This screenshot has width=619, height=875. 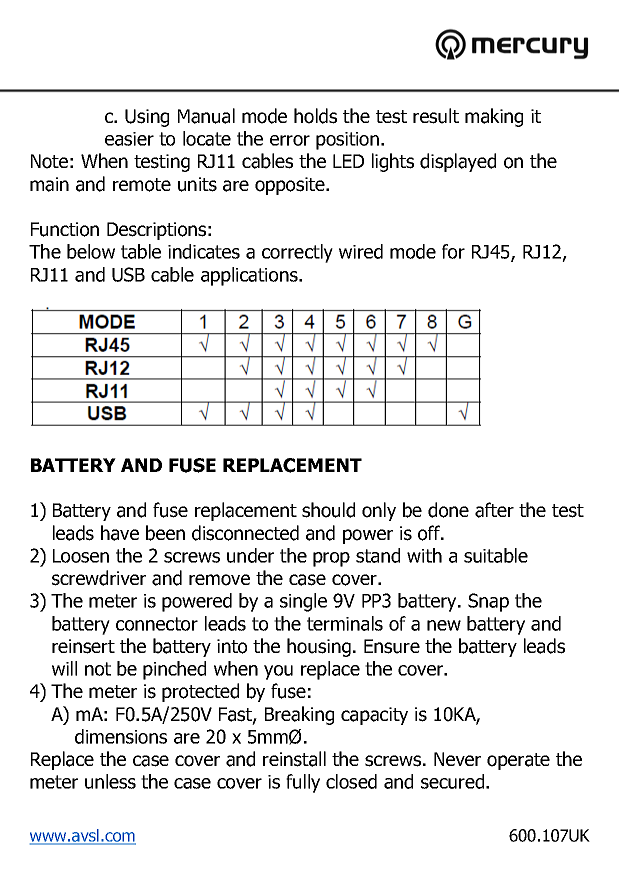 What do you see at coordinates (120, 533) in the screenshot?
I see `have` at bounding box center [120, 533].
